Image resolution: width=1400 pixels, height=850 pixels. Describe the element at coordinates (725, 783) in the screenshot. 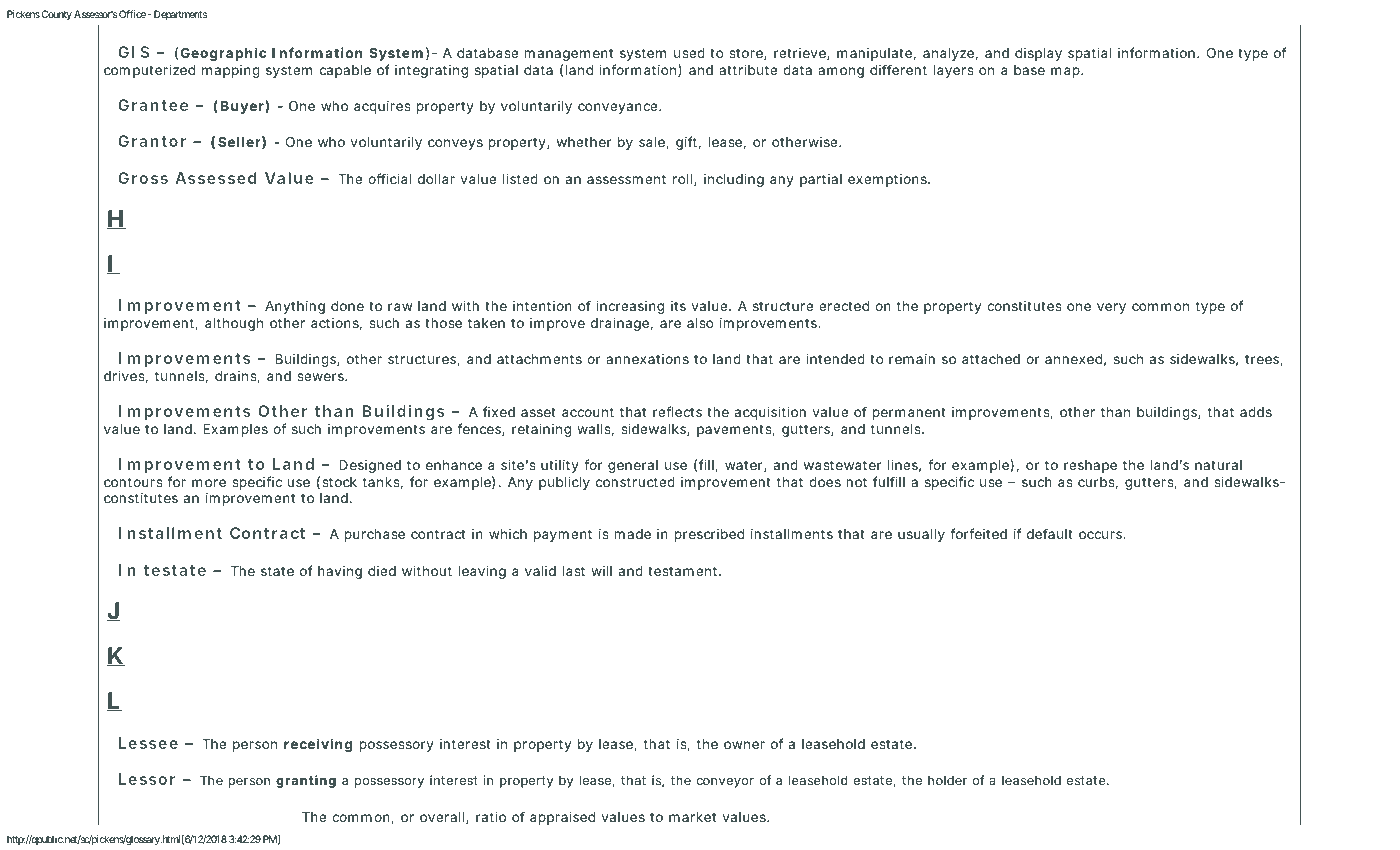

I see `conveyor` at that location.
